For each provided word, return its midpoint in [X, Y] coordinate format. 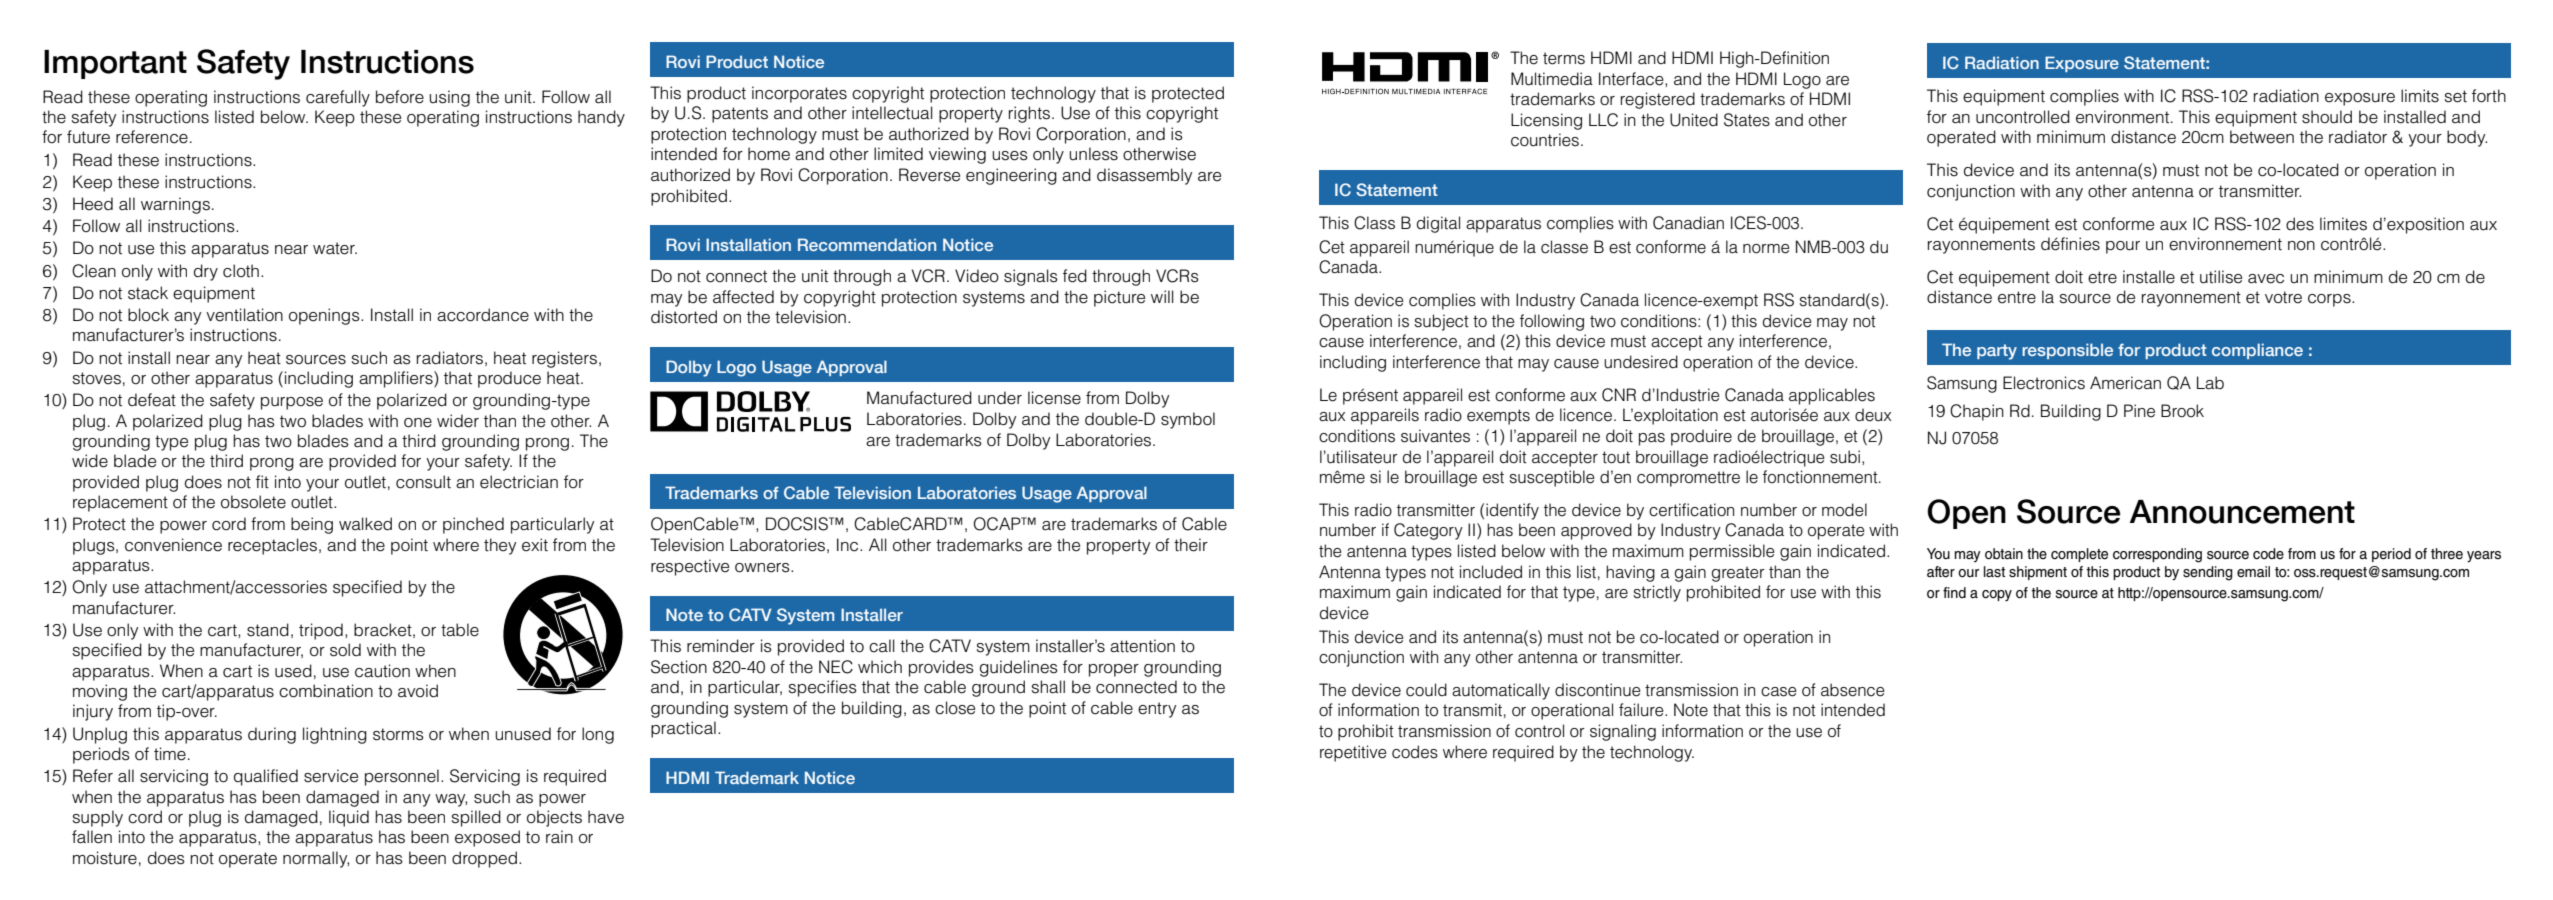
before [400, 97]
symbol [1188, 420]
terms [1564, 58]
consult [423, 482]
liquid [349, 818]
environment [2124, 117]
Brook [2182, 411]
